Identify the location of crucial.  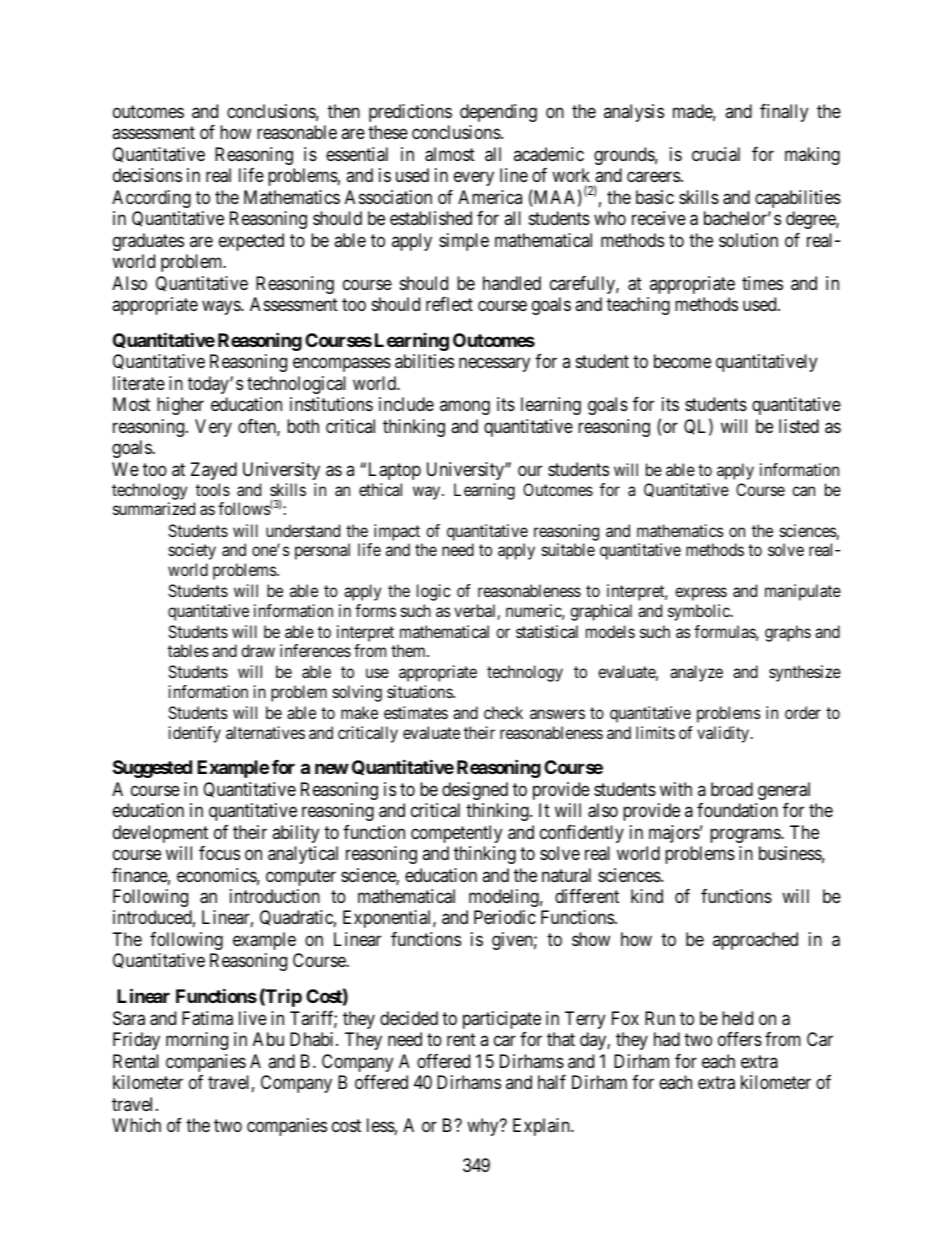
(716, 154).
